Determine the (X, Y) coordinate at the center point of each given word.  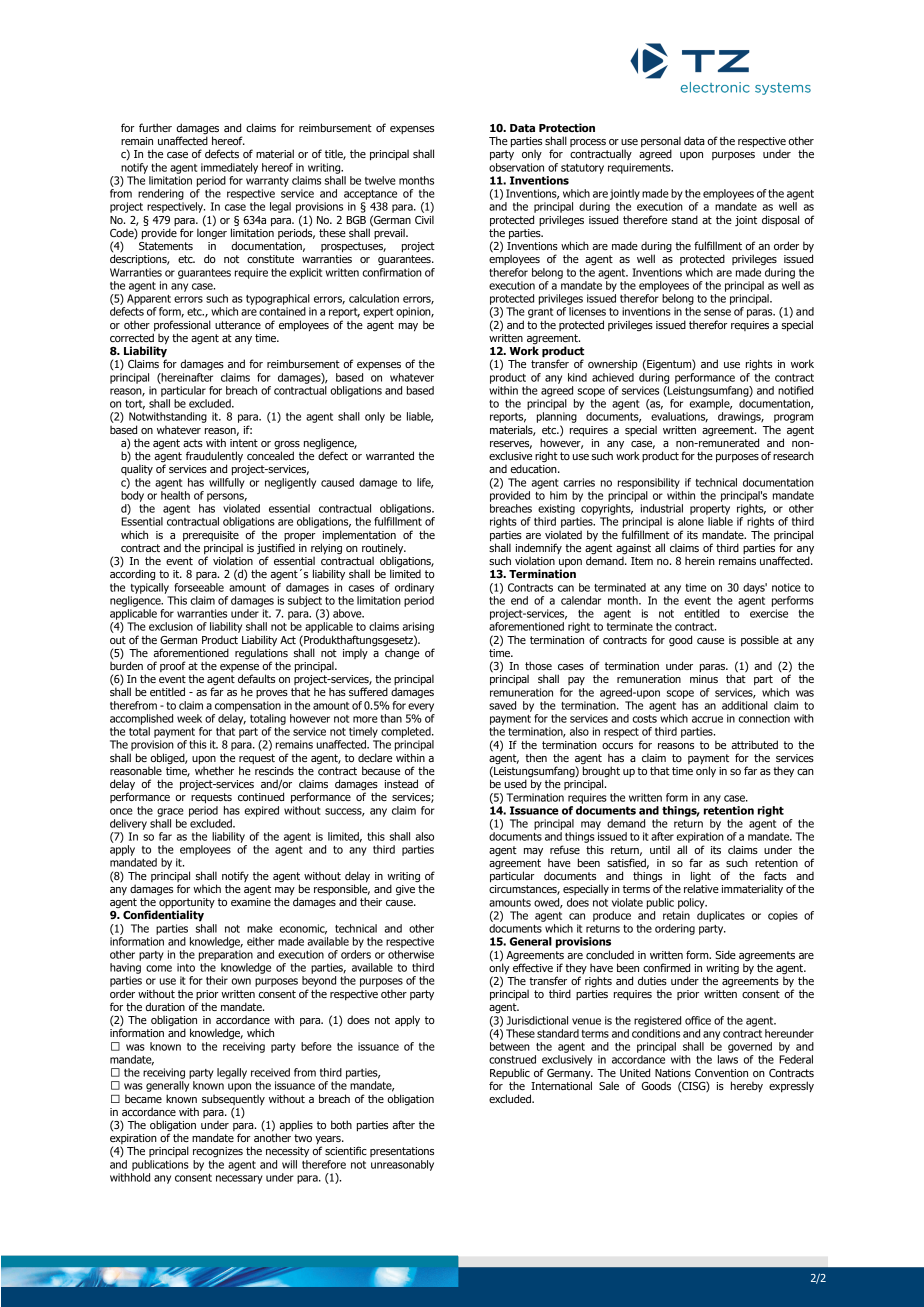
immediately (229, 168)
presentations (402, 1152)
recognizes (218, 1152)
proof (173, 666)
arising (418, 627)
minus (704, 679)
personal (661, 143)
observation (516, 167)
